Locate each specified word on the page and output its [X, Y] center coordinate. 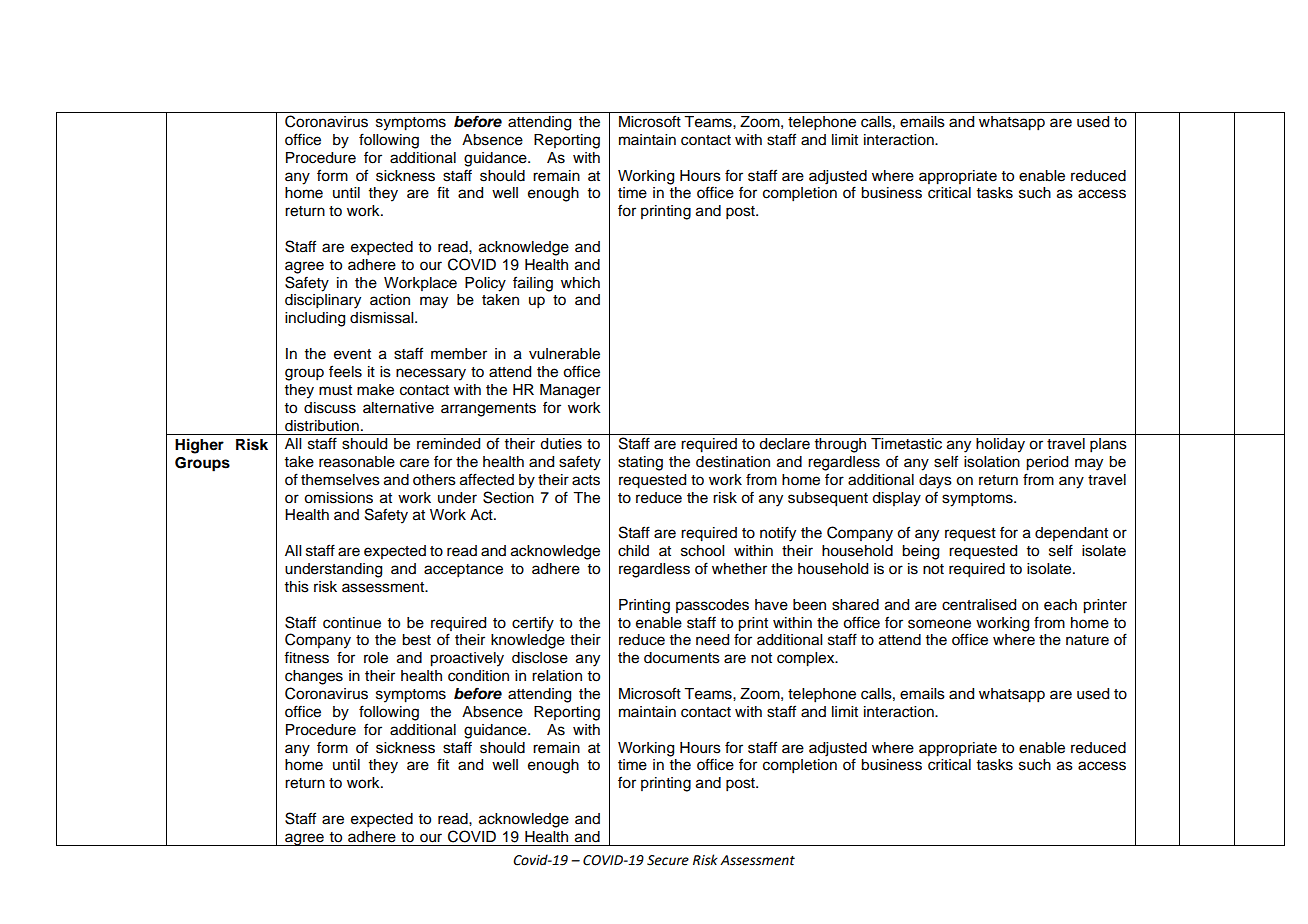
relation [557, 676]
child [633, 551]
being [920, 552]
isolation [992, 462]
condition [478, 676]
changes [314, 677]
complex [807, 659]
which [580, 283]
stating [640, 463]
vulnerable [564, 354]
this [297, 587]
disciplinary [323, 301]
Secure [668, 860]
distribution [322, 426]
